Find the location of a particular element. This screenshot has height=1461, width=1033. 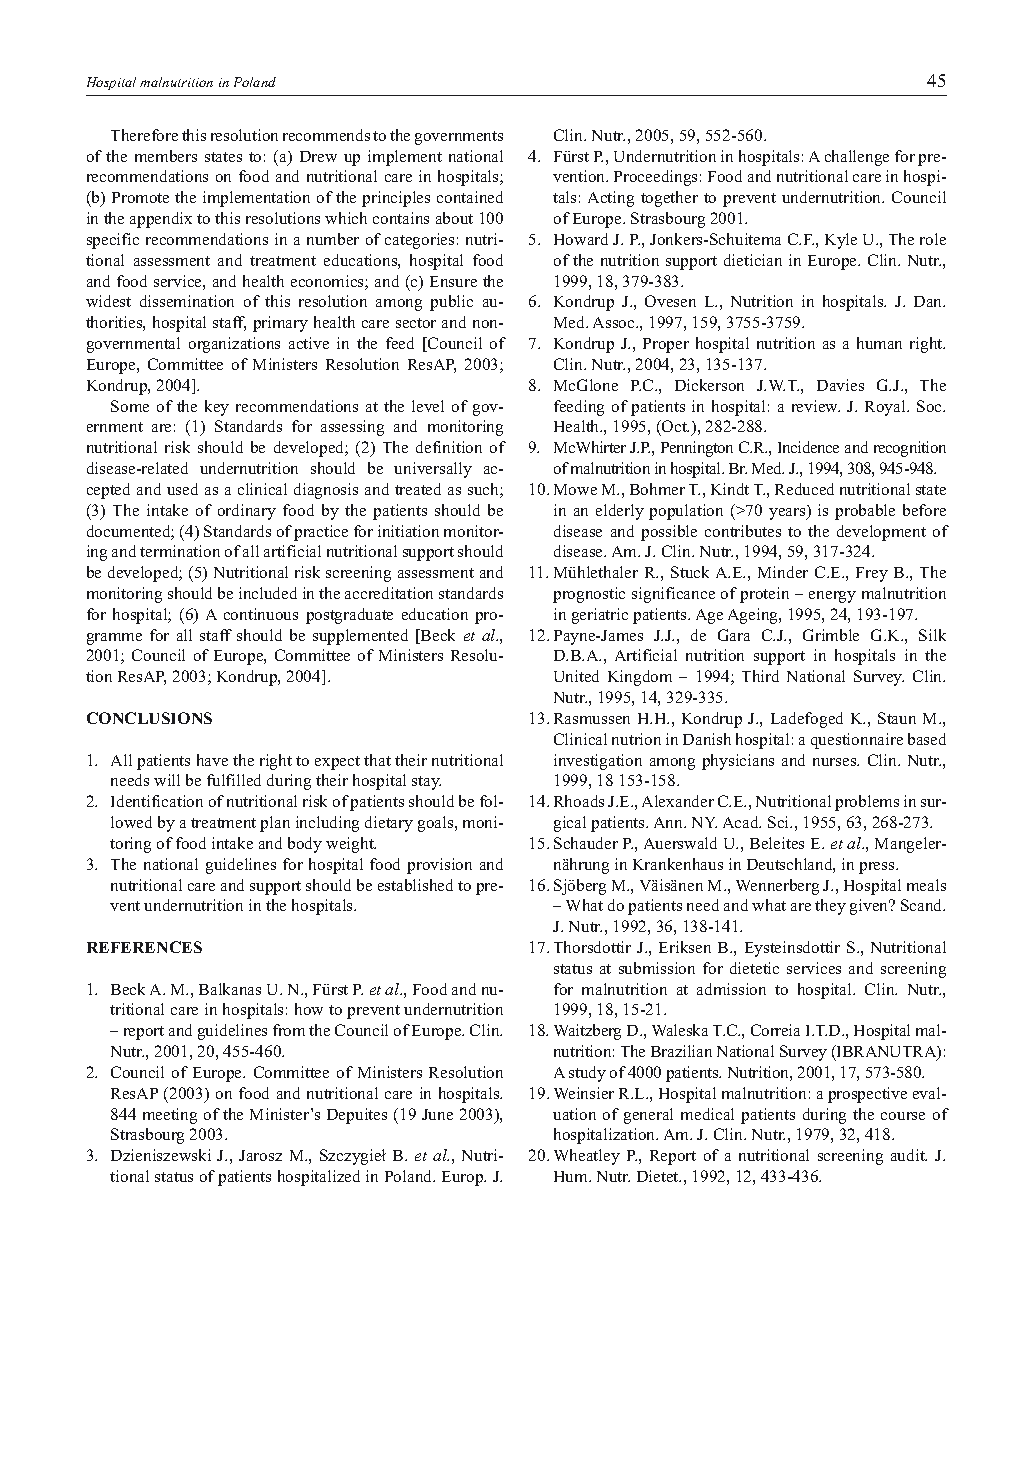

challenge is located at coordinates (857, 158).
